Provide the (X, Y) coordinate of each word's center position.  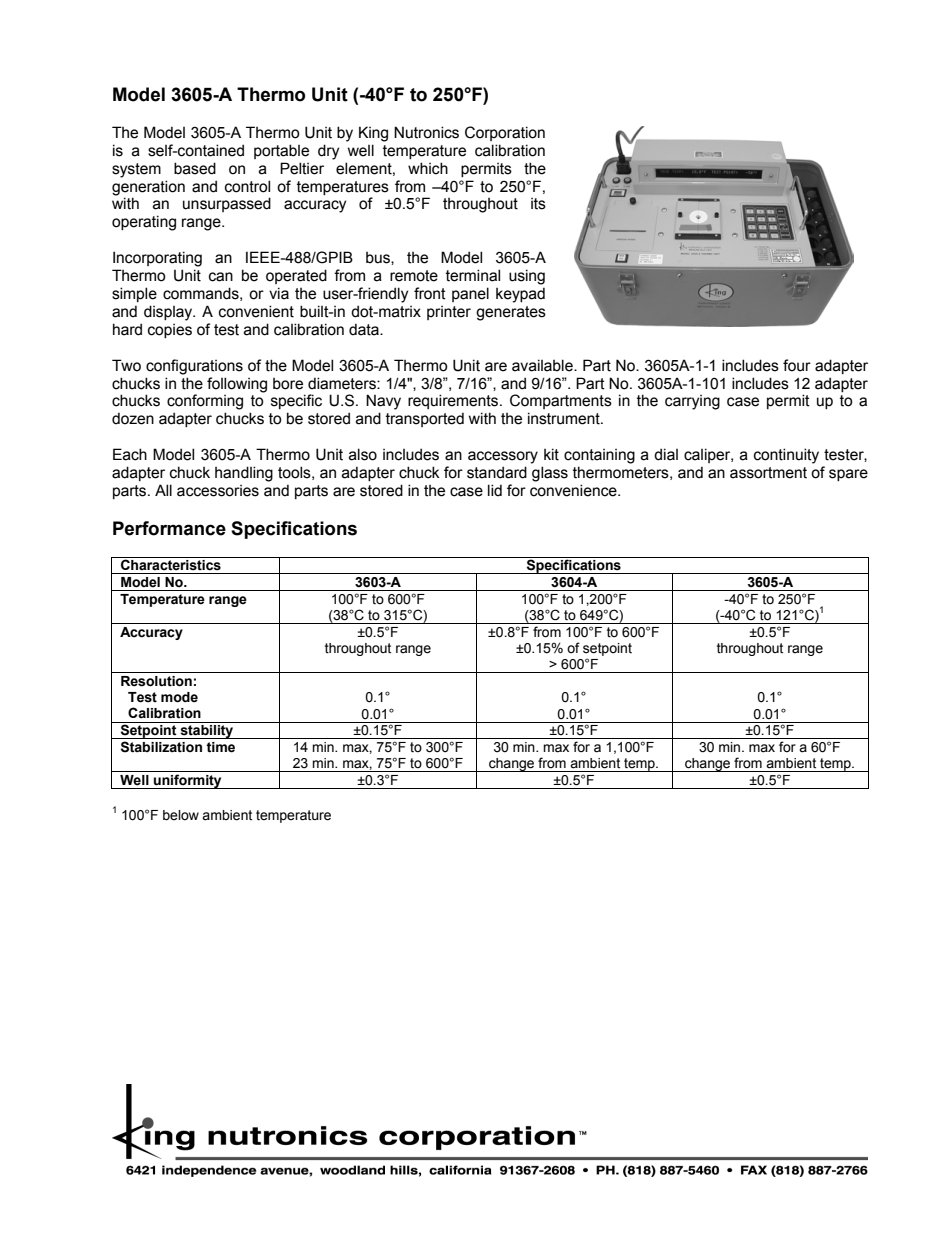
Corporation (505, 133)
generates (511, 313)
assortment (768, 473)
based (195, 168)
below (181, 815)
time (220, 747)
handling (244, 474)
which (428, 168)
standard (497, 472)
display (169, 313)
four (797, 365)
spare (848, 475)
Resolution (156, 681)
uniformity (188, 781)
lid (495, 490)
